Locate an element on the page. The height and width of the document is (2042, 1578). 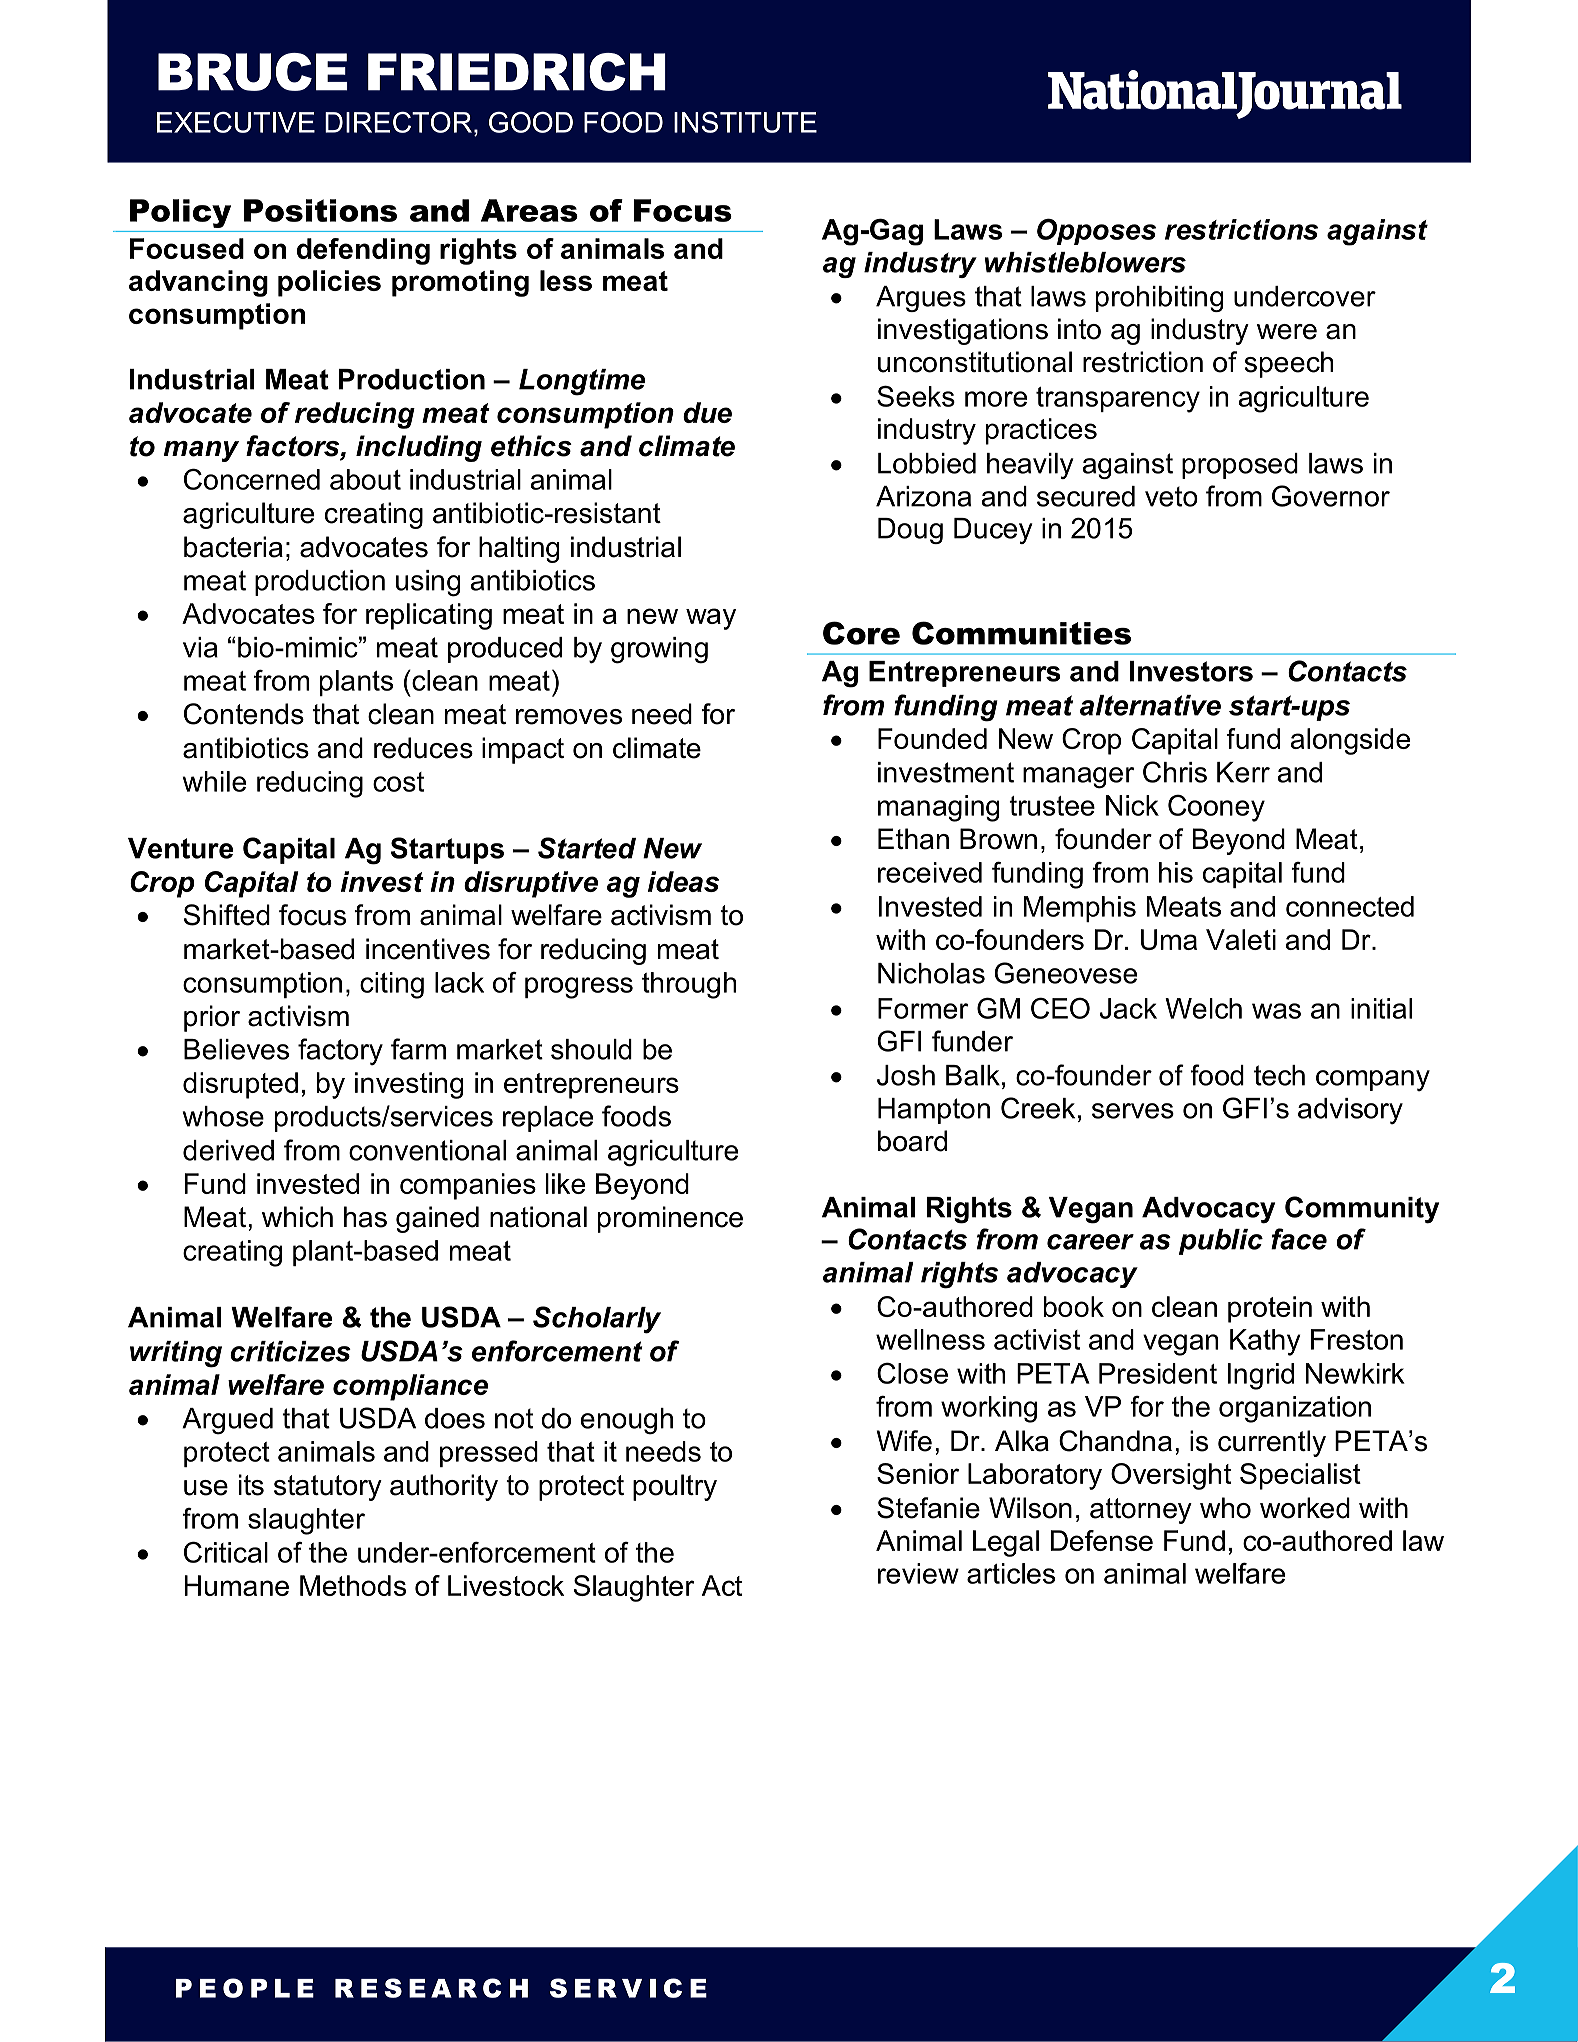
INSTITUTE is located at coordinates (745, 122).
